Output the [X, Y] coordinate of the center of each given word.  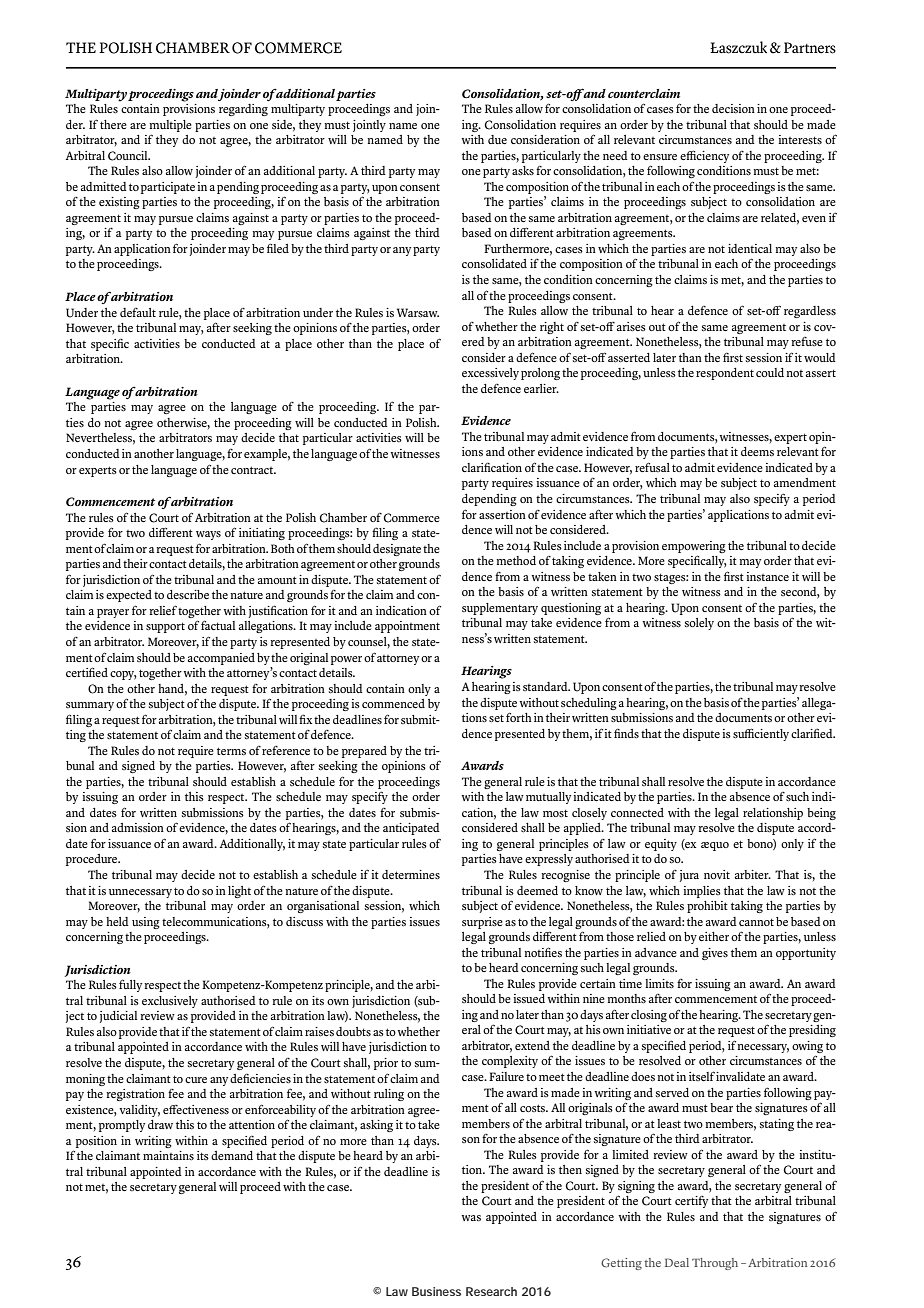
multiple [170, 126]
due [497, 139]
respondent [725, 374]
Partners [810, 48]
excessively [490, 374]
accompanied [221, 659]
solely [699, 624]
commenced [393, 703]
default [138, 312]
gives [715, 954]
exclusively [170, 1002]
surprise [482, 923]
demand [232, 1155]
